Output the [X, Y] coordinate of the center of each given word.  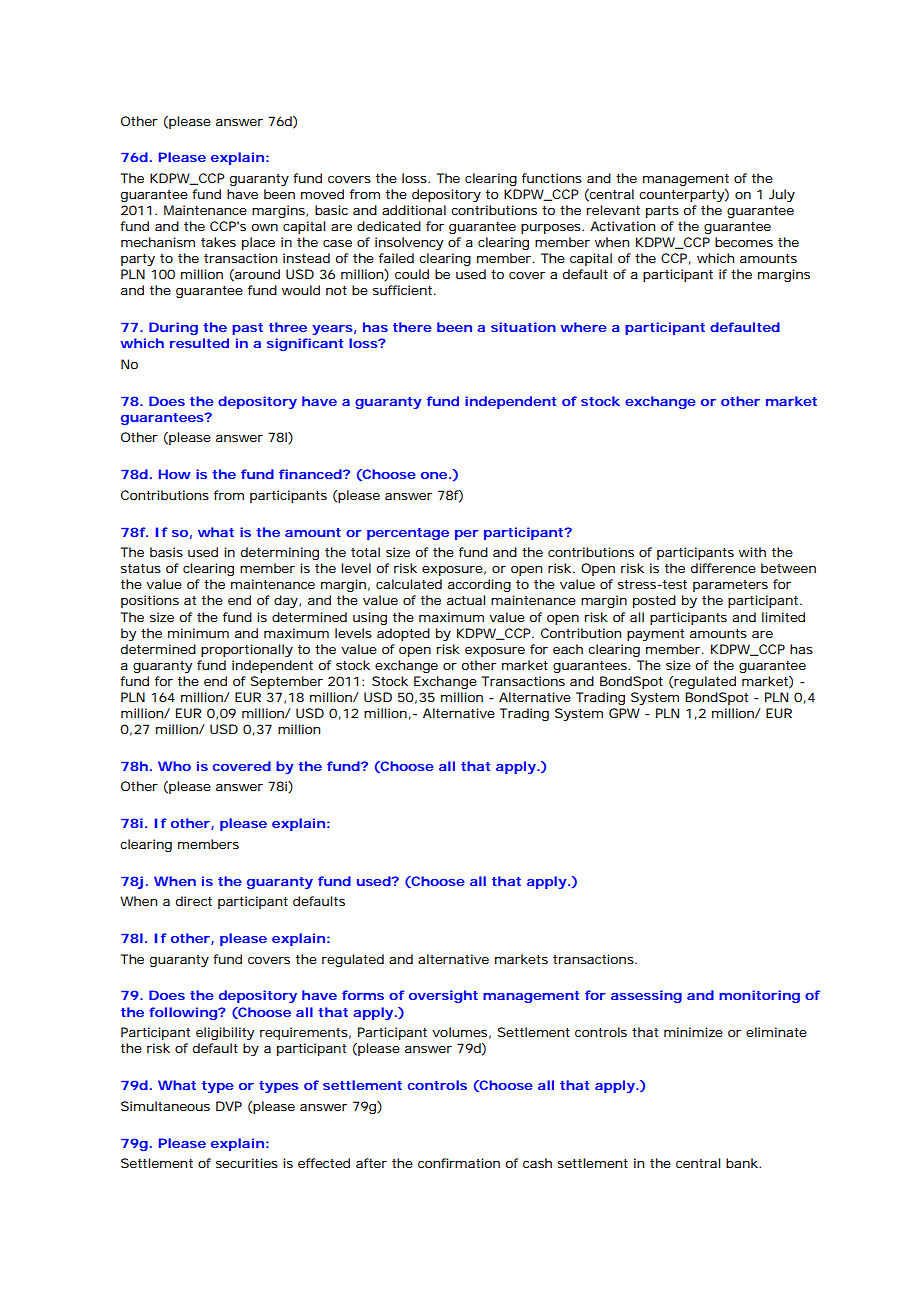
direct [194, 901]
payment [655, 635]
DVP [229, 1106]
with [752, 552]
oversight [443, 996]
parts [662, 212]
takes [218, 242]
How [175, 474]
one [434, 475]
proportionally [247, 650]
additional [414, 210]
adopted [403, 634]
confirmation [459, 1163]
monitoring [759, 996]
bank [743, 1163]
